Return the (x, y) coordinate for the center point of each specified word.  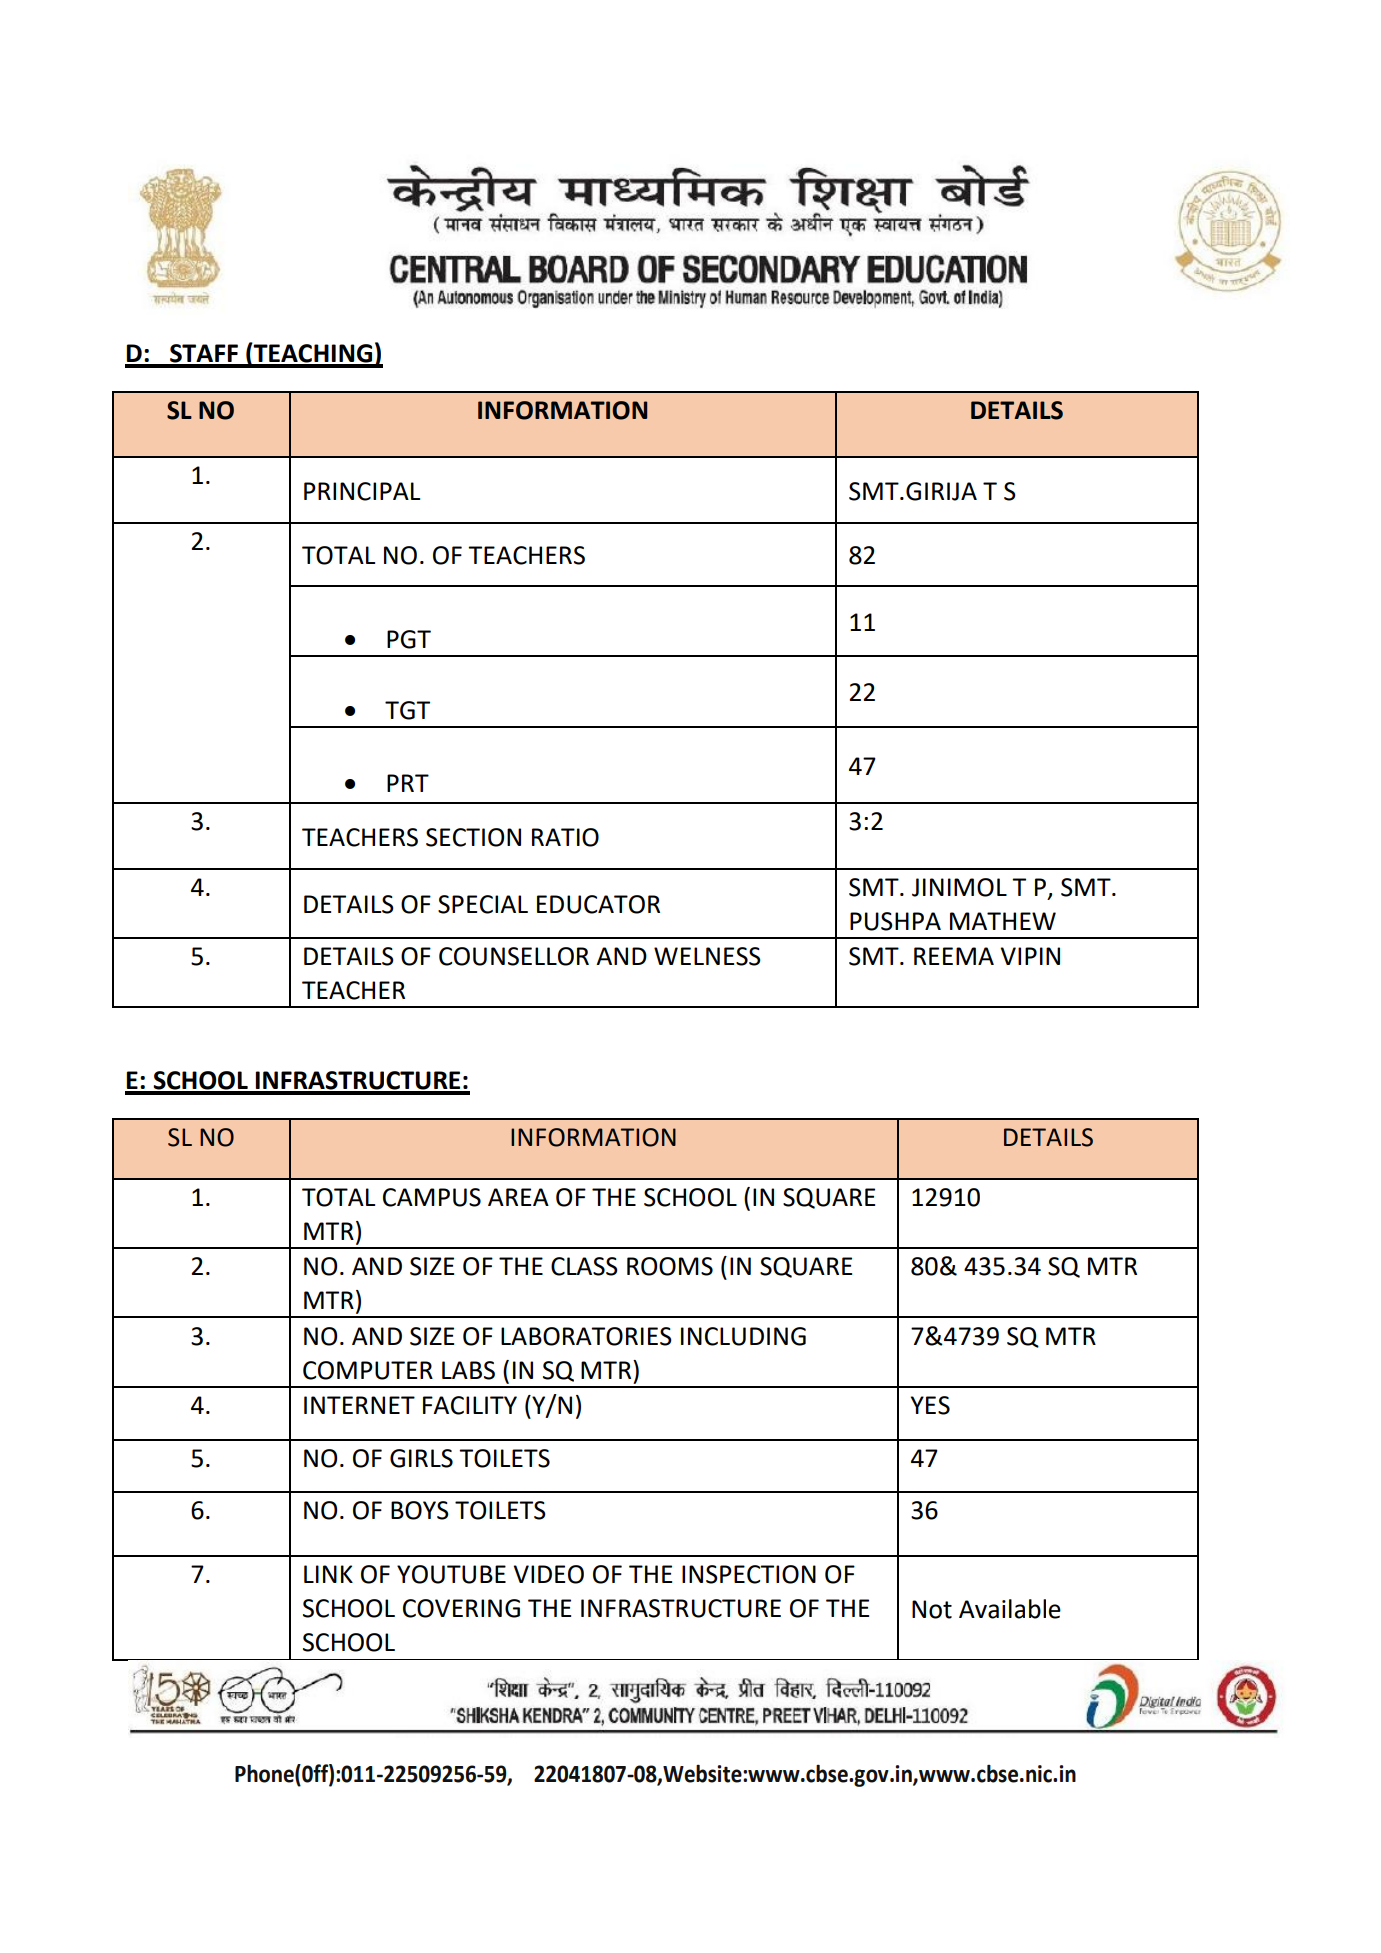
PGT (409, 639)
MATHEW (1003, 921)
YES (930, 1405)
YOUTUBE (451, 1574)
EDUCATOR (598, 904)
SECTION (473, 837)
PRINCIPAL (362, 491)
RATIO (565, 837)
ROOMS (670, 1266)
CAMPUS (432, 1197)
